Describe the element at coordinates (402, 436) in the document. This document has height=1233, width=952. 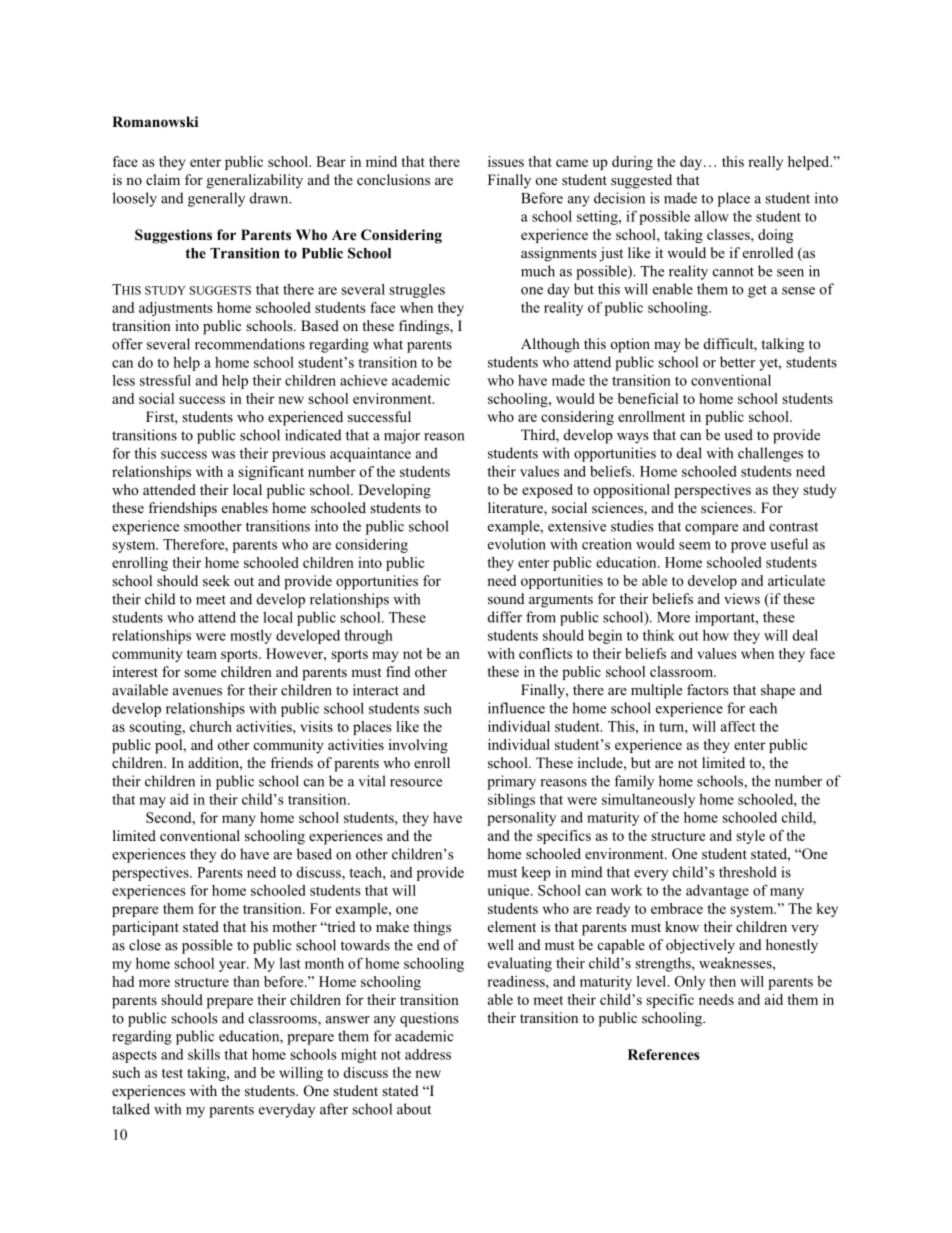
I see `major` at that location.
